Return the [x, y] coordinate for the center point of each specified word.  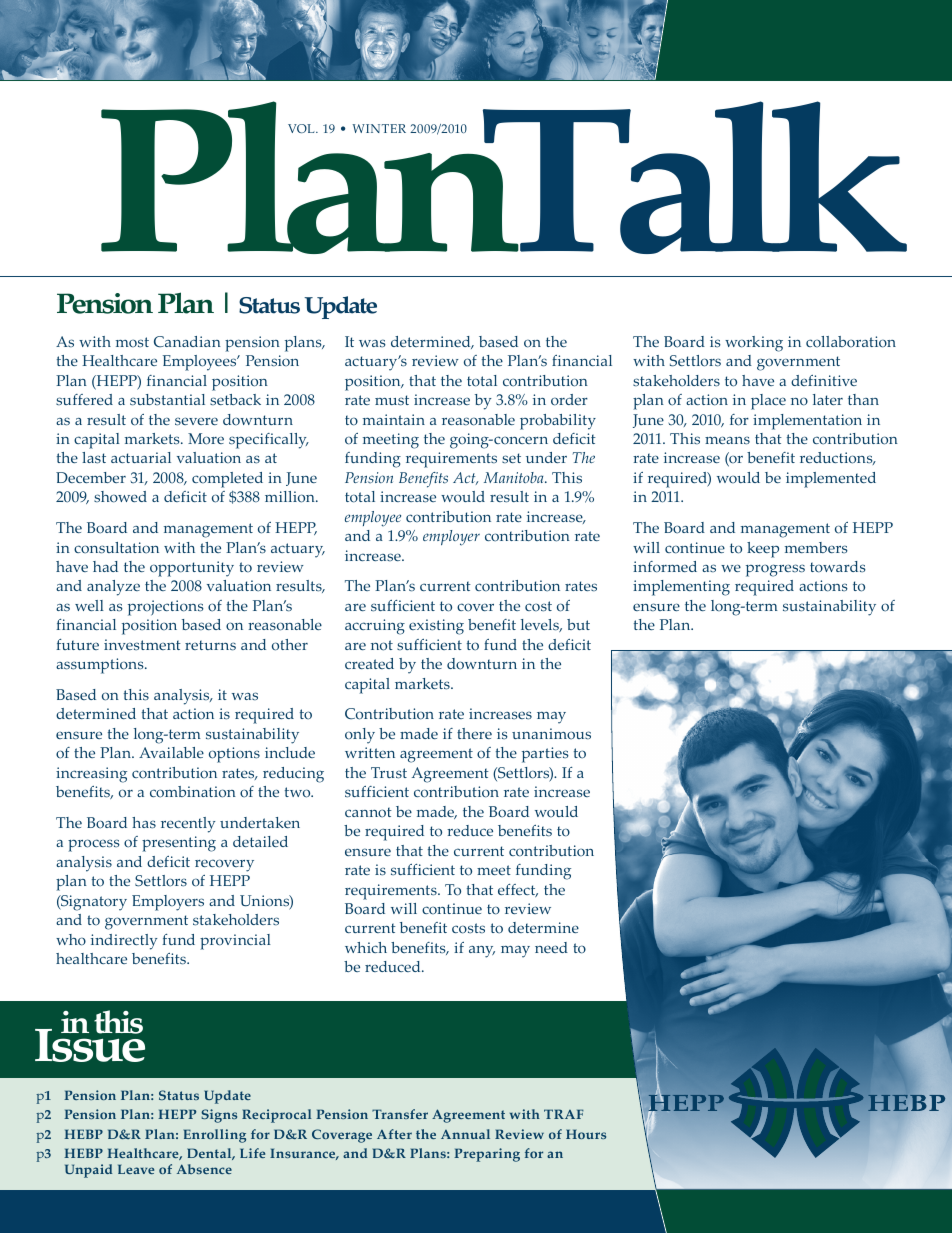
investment [142, 644]
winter [379, 128]
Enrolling [215, 1136]
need [551, 947]
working [754, 344]
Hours [586, 1134]
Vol [302, 128]
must [392, 400]
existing [436, 627]
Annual [465, 1134]
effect [518, 890]
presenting [179, 844]
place [768, 402]
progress [775, 570]
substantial [167, 400]
